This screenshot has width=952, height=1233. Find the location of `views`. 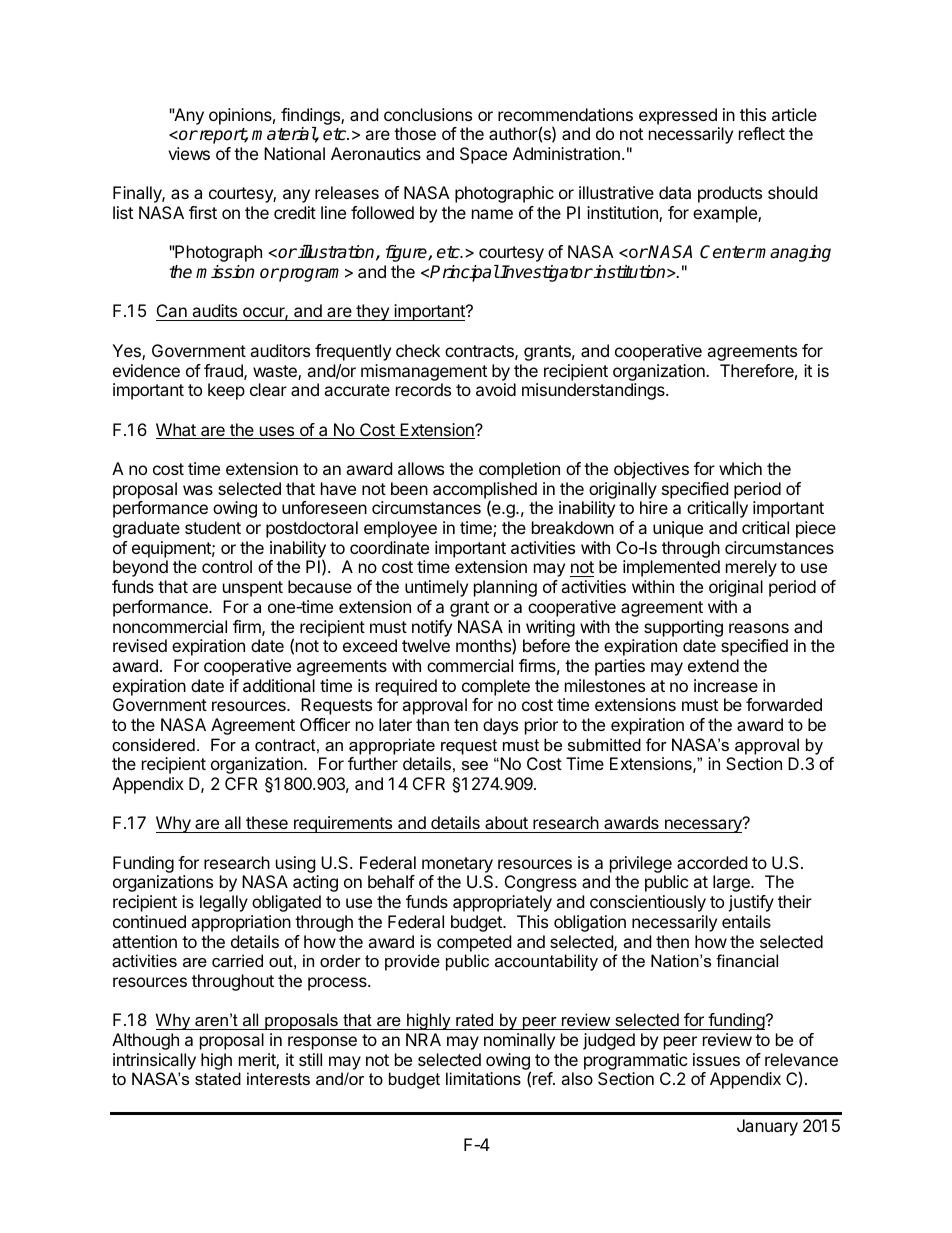

views is located at coordinates (189, 153).
